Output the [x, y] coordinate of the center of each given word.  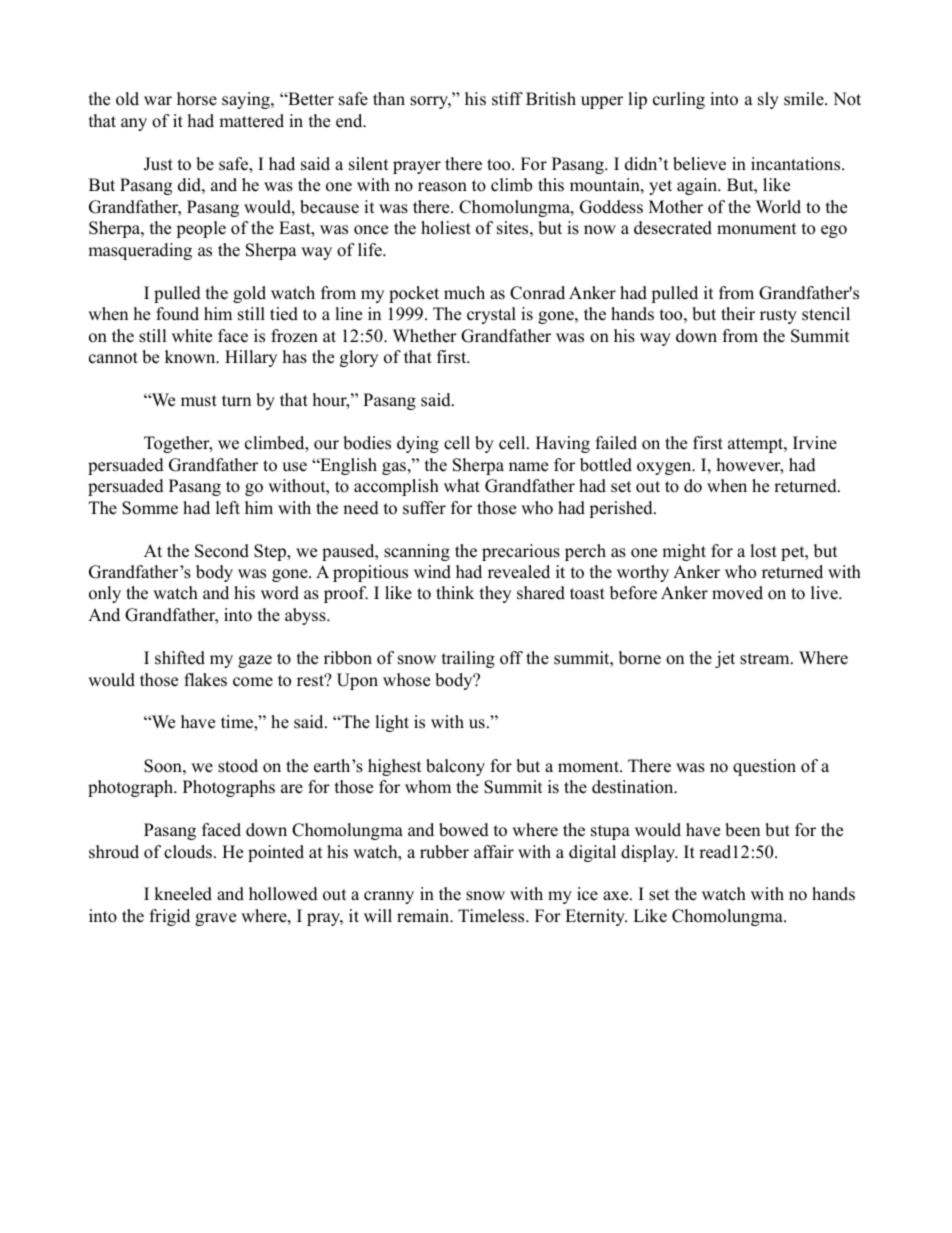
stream [766, 659]
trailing [468, 659]
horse [197, 99]
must [199, 401]
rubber [444, 852]
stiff [507, 99]
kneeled [183, 894]
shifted [180, 658]
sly [768, 100]
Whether [425, 336]
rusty [778, 316]
